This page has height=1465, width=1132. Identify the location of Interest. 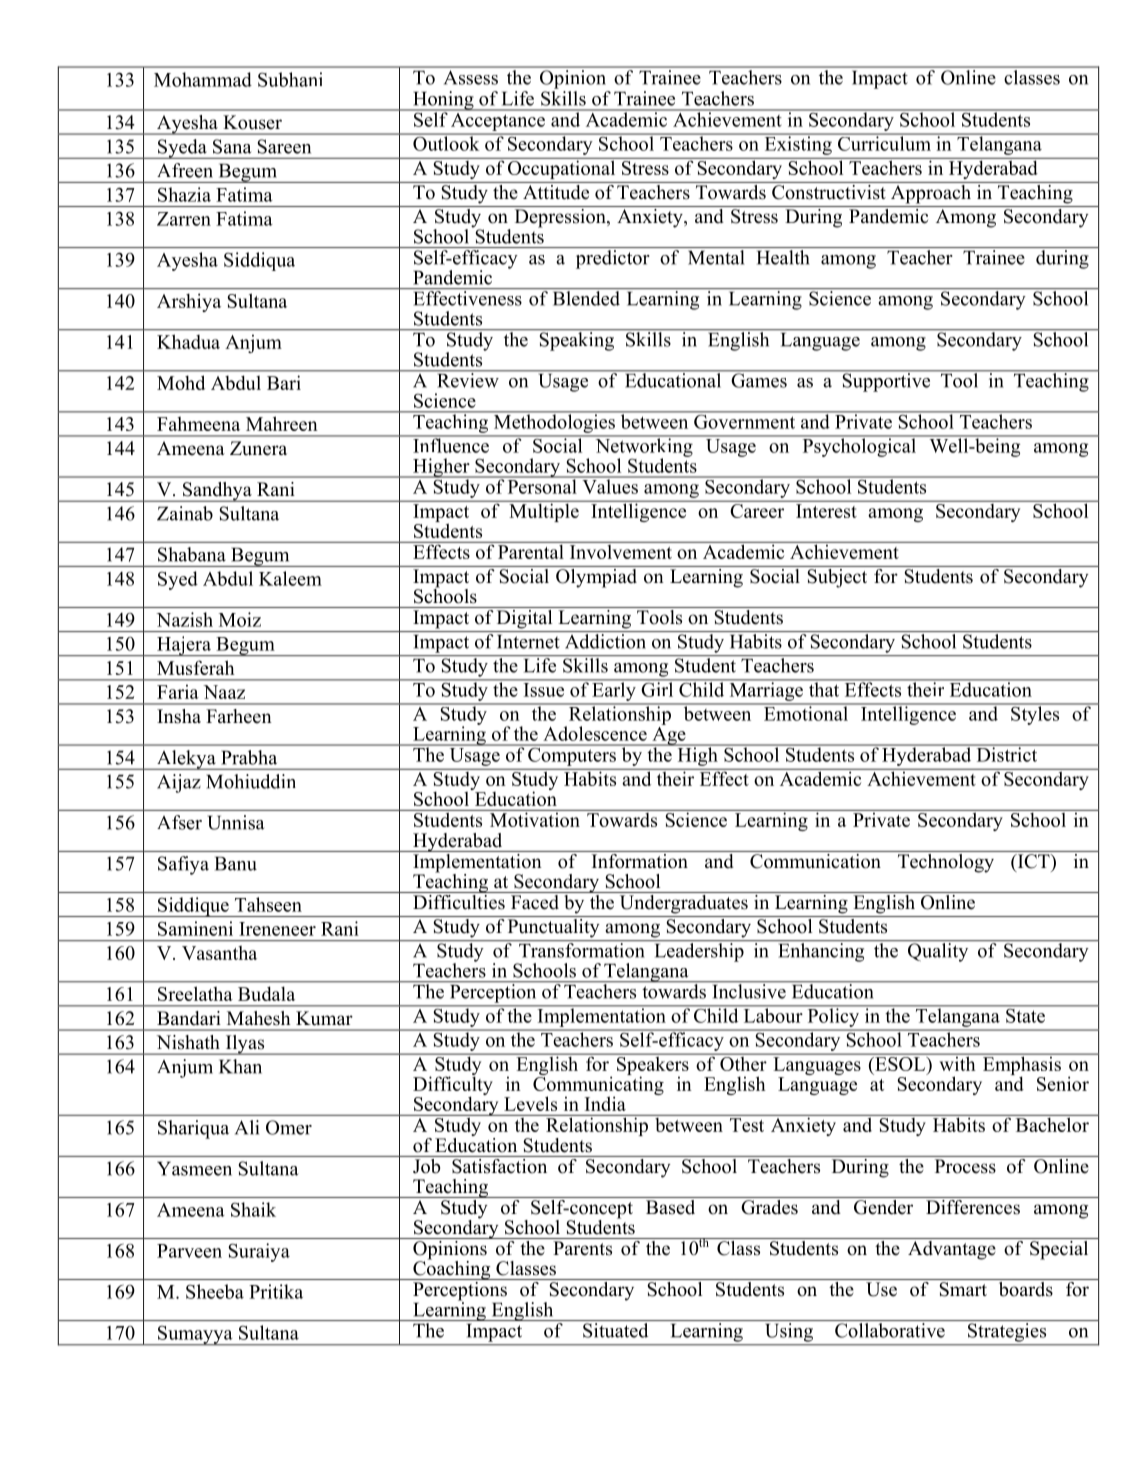
(826, 511).
